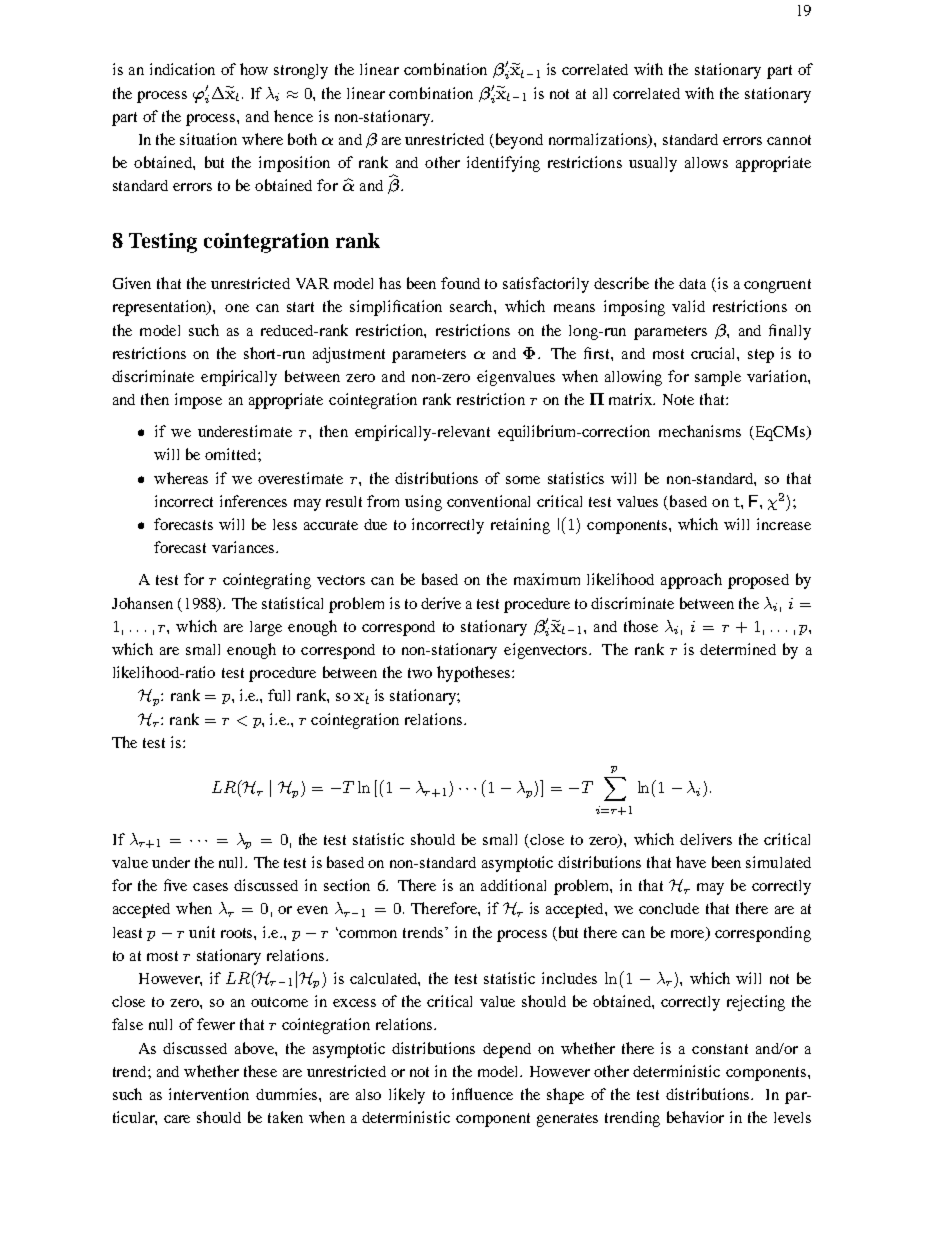  I want to click on approach, so click(691, 581).
